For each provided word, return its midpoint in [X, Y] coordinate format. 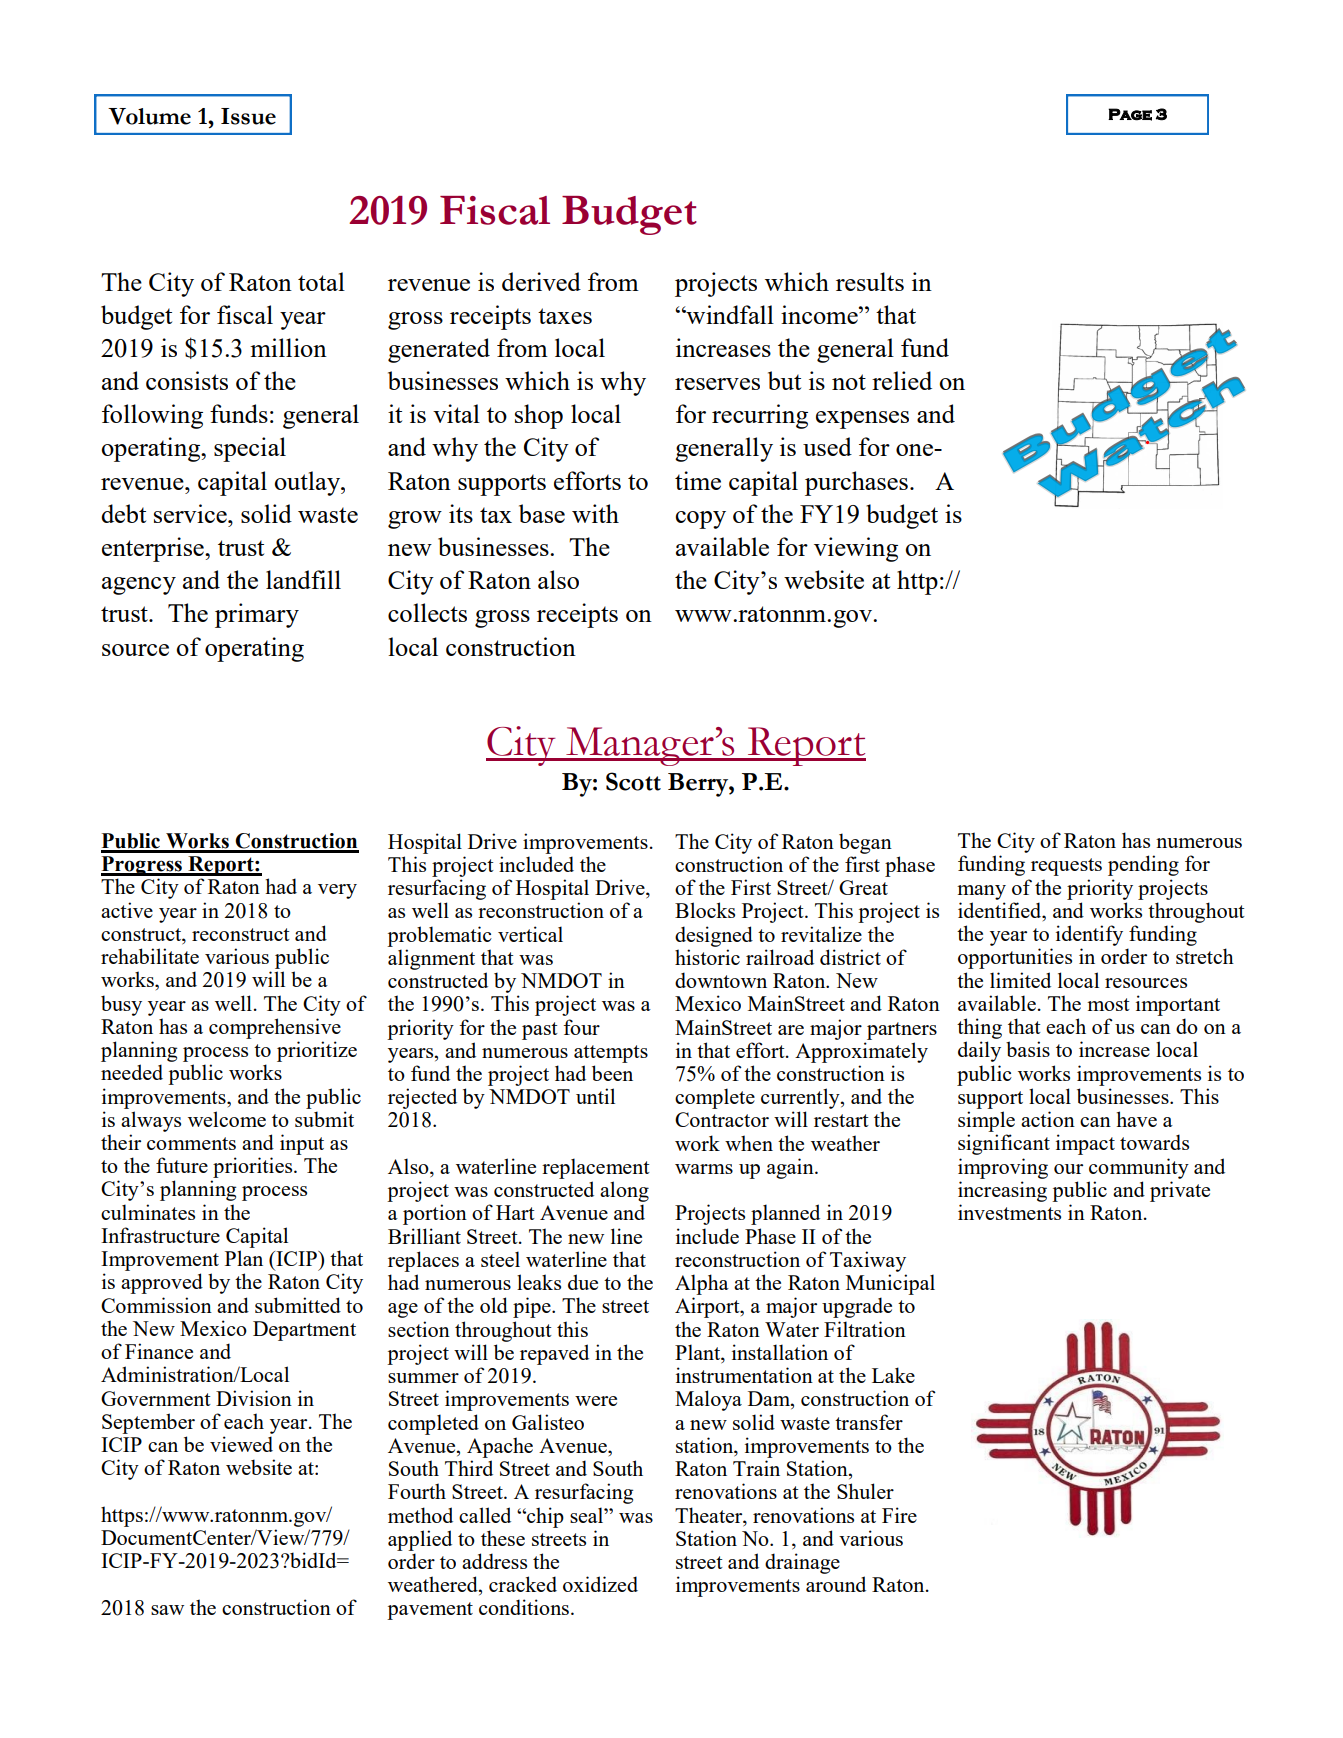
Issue [248, 116]
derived [541, 281]
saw [167, 1610]
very [337, 891]
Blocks [705, 910]
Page [1130, 114]
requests [1066, 867]
